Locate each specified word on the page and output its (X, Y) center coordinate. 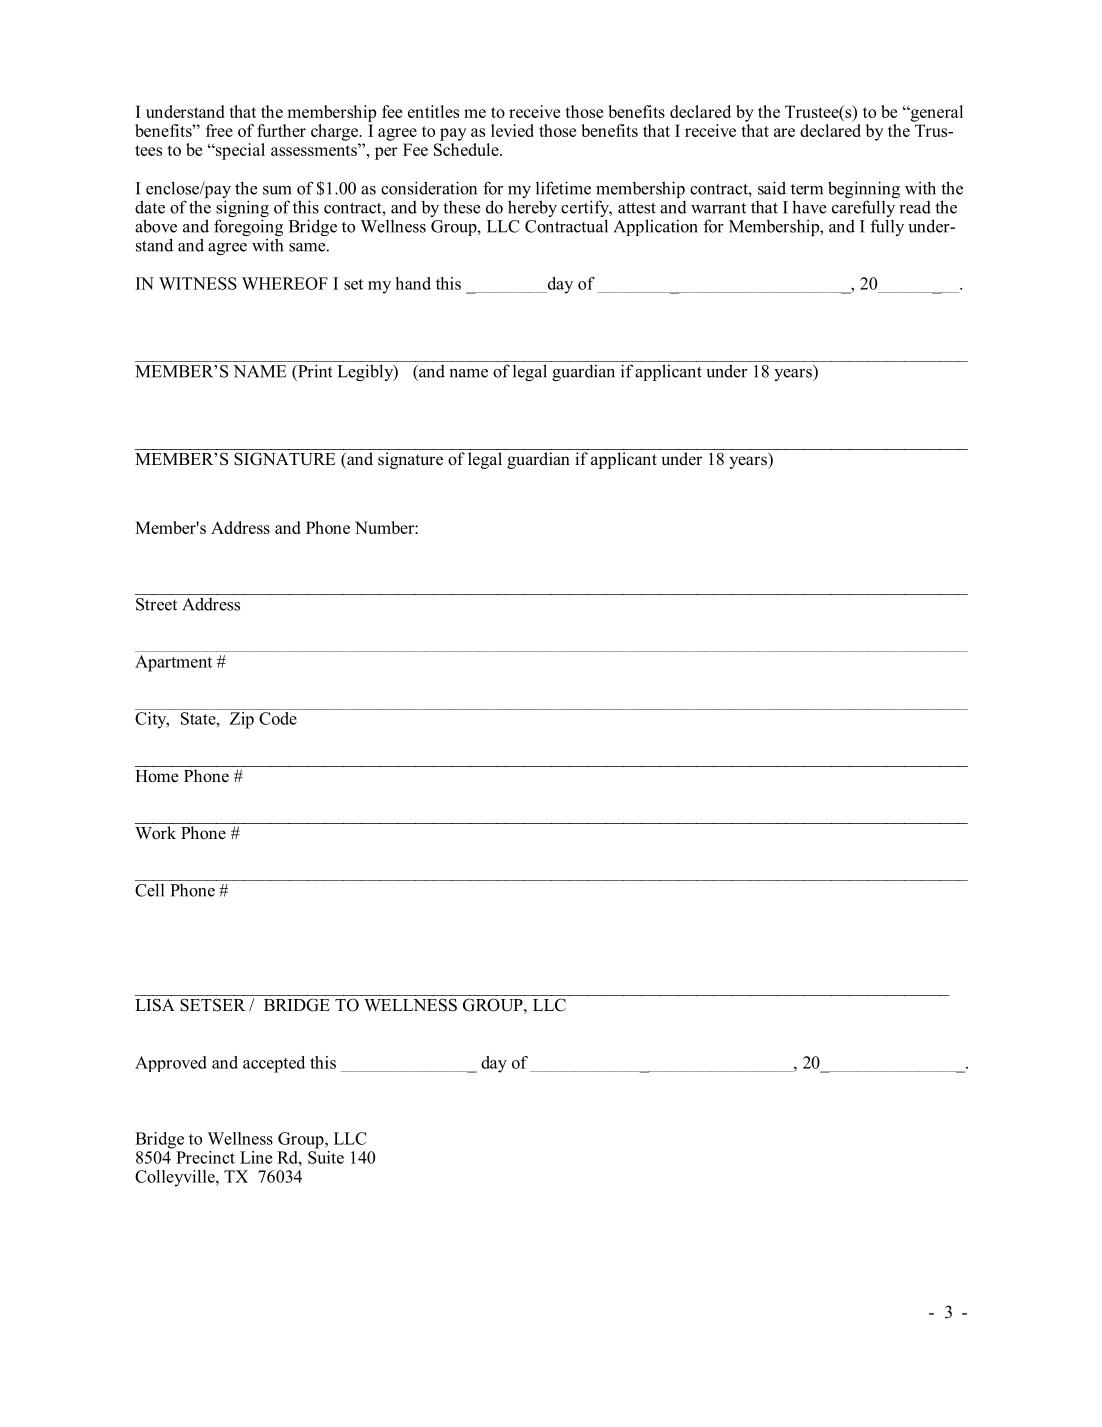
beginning (864, 191)
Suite (326, 1156)
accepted (274, 1064)
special (239, 151)
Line (256, 1157)
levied (512, 130)
